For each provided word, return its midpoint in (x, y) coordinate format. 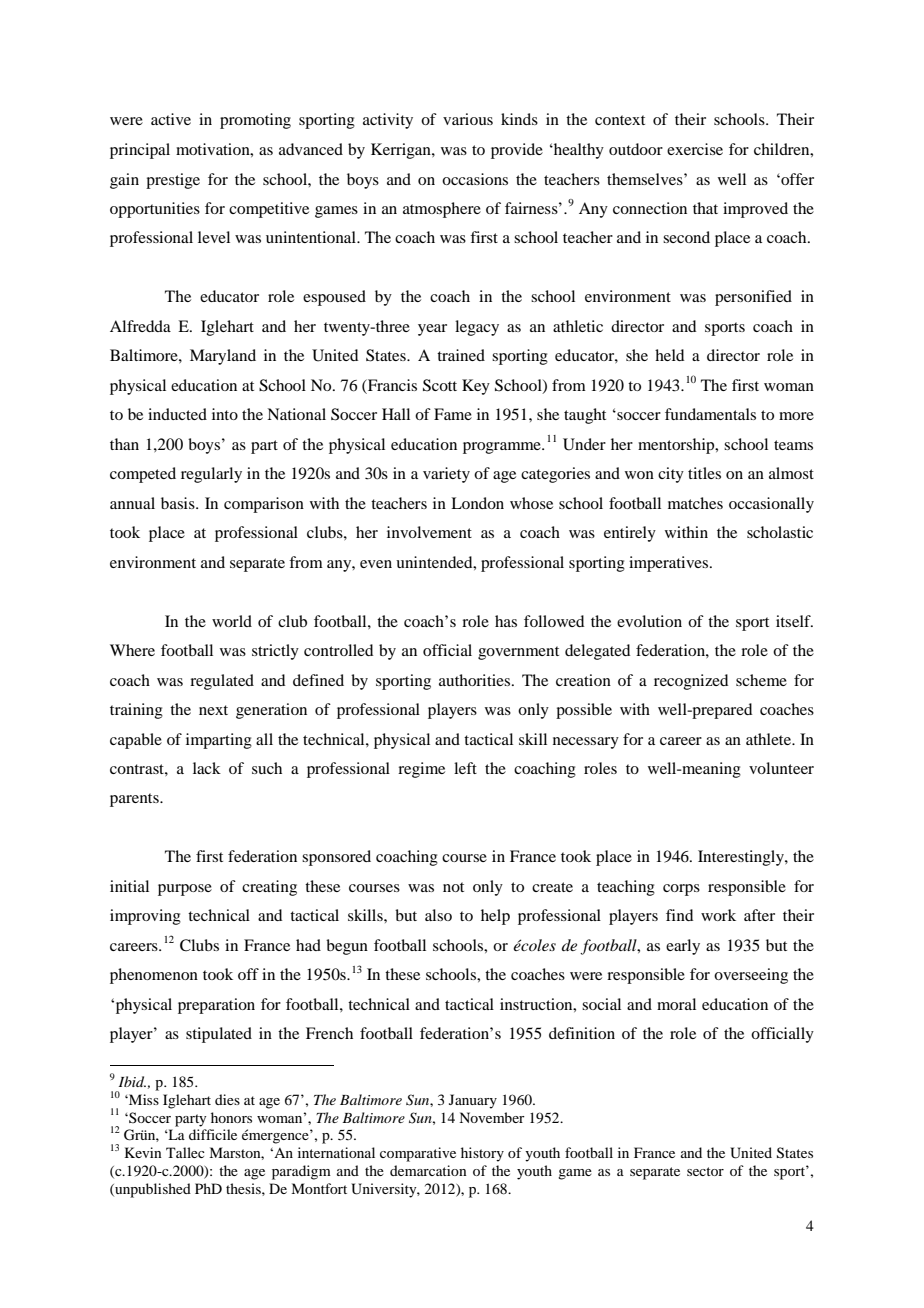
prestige (173, 181)
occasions (475, 179)
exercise (695, 149)
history (482, 1154)
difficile (213, 1134)
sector (705, 1171)
